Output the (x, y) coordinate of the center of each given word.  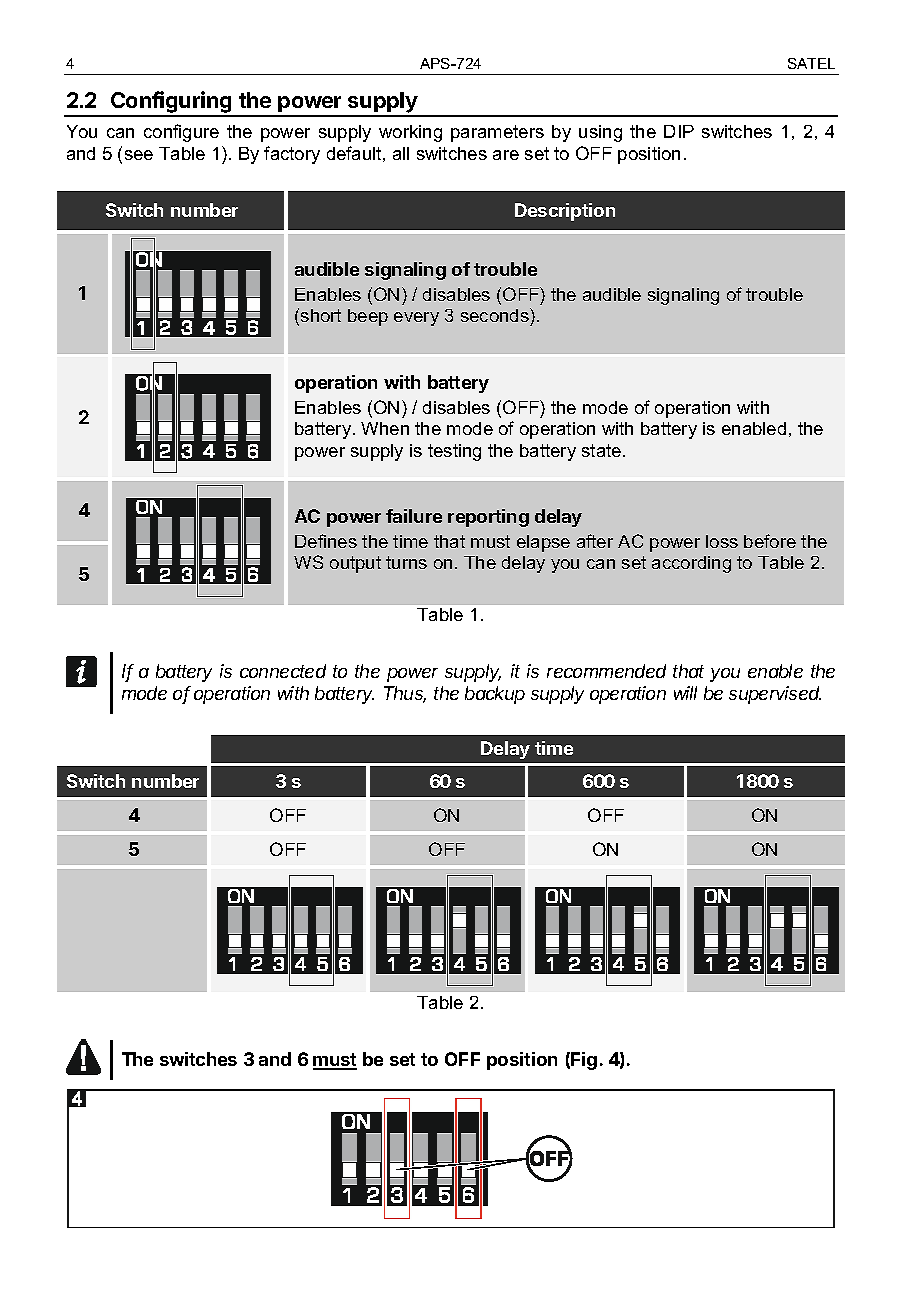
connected (283, 671)
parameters (497, 133)
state (603, 450)
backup (495, 695)
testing (454, 452)
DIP (679, 131)
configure (181, 133)
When (385, 428)
